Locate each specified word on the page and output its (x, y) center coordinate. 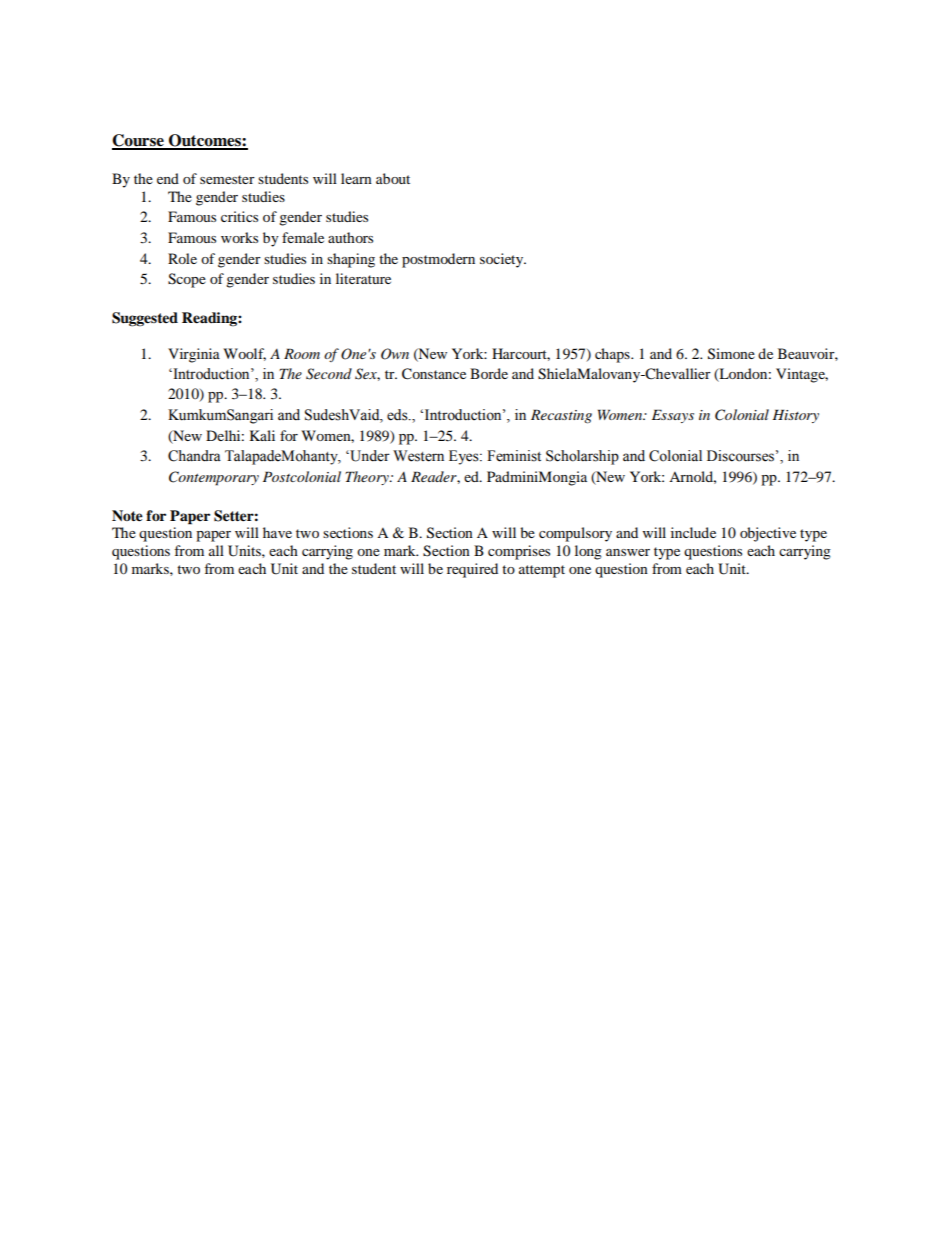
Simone (731, 354)
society (503, 260)
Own (395, 354)
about (393, 178)
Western (418, 456)
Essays (673, 416)
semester (227, 179)
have (277, 532)
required (472, 570)
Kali (262, 435)
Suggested (145, 319)
